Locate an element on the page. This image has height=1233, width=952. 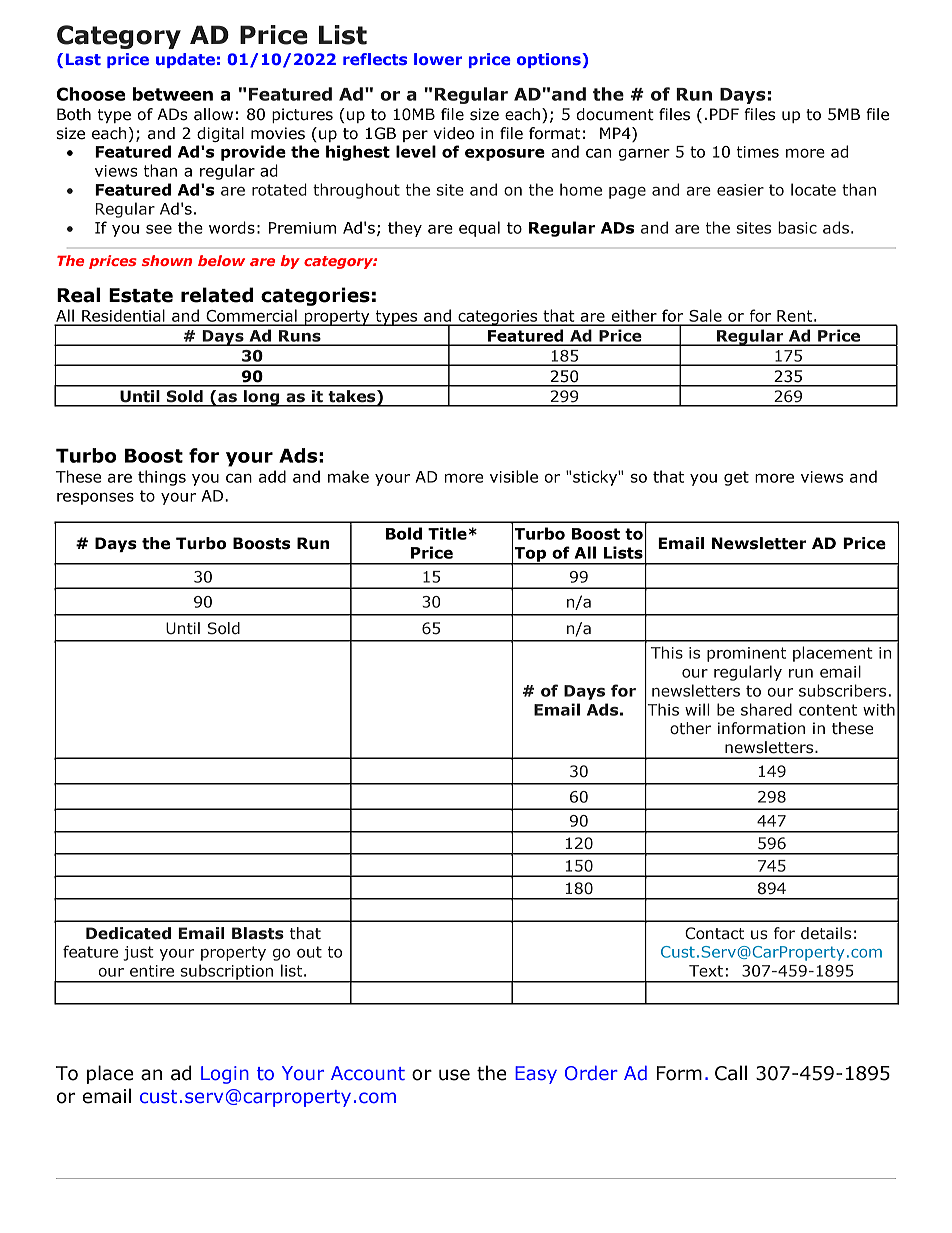
prominent is located at coordinates (746, 654).
